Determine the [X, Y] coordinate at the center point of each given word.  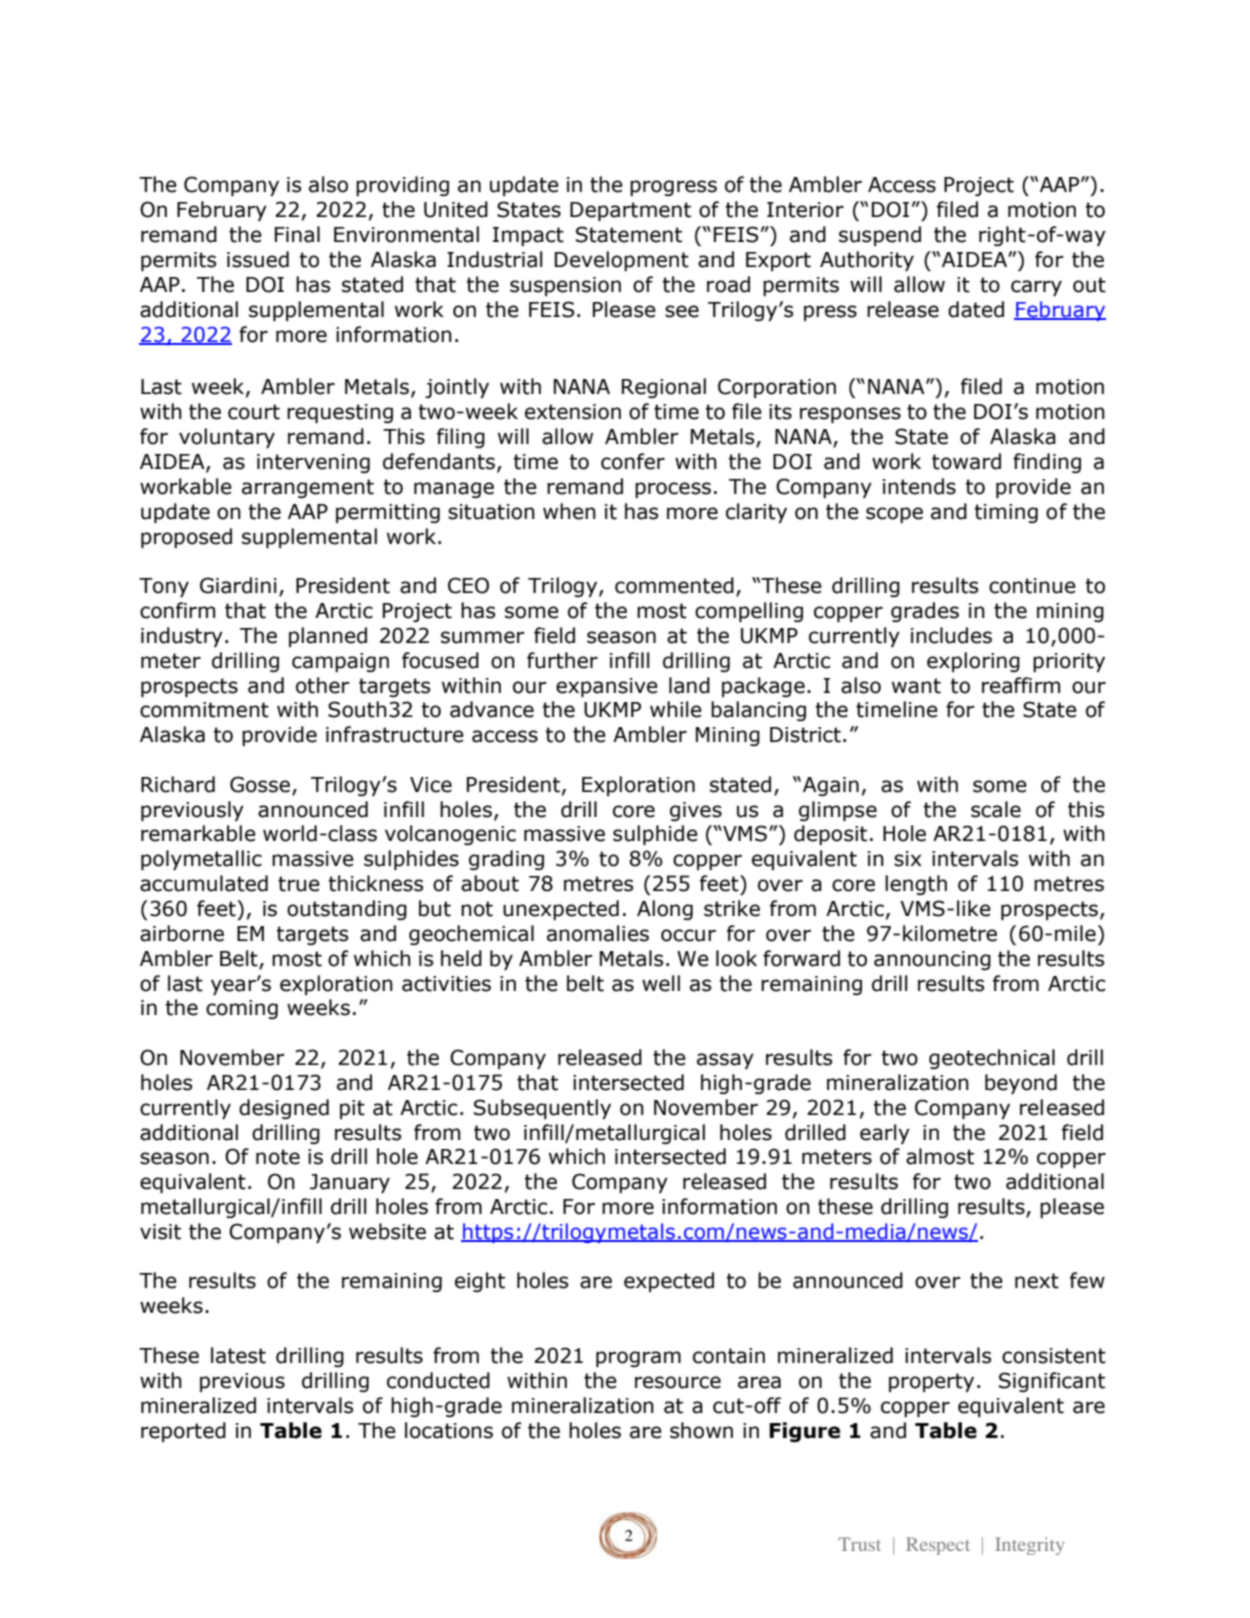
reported [183, 1432]
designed [284, 1109]
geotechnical [992, 1059]
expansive [607, 687]
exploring [973, 662]
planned [328, 637]
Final [297, 234]
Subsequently [542, 1109]
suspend [880, 236]
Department [630, 211]
